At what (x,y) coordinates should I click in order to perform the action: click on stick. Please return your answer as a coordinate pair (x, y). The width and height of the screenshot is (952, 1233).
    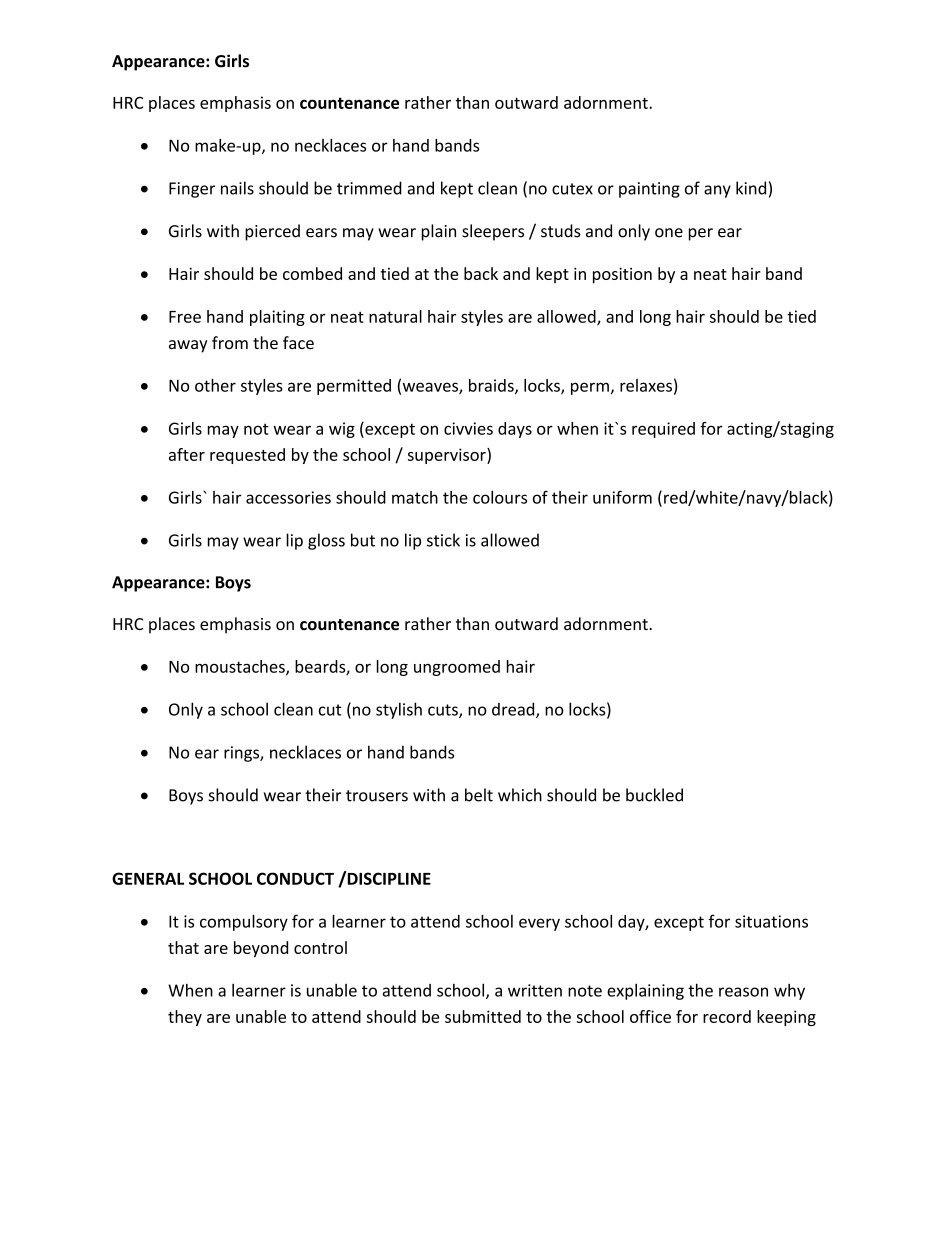
    Looking at the image, I should click on (443, 540).
